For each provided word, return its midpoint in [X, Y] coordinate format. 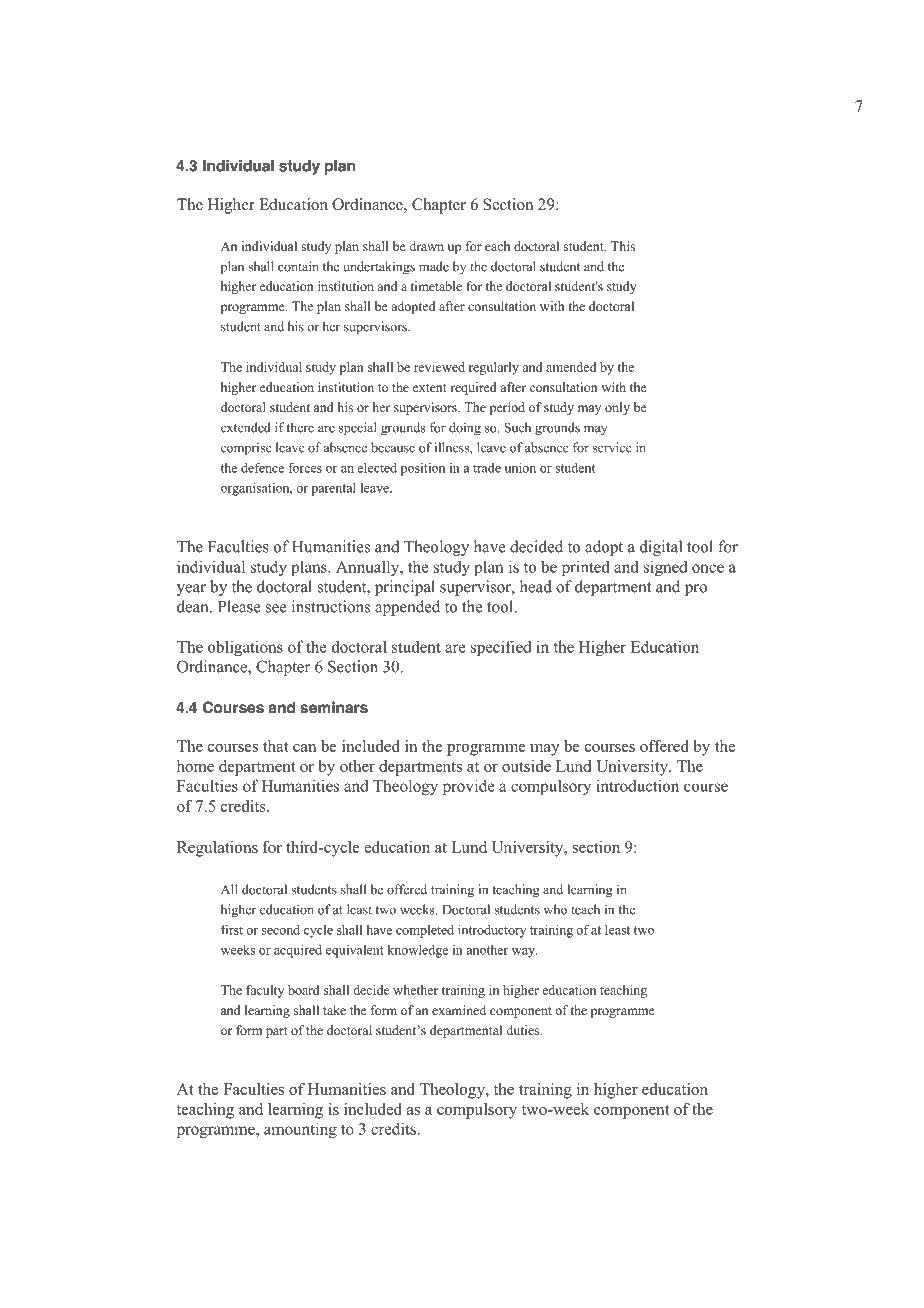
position [423, 469]
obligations [245, 648]
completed [425, 931]
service [612, 447]
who [555, 909]
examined [459, 1010]
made [434, 266]
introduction [637, 785]
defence [262, 467]
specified [501, 648]
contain [298, 266]
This [623, 246]
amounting [300, 1130]
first [232, 929]
